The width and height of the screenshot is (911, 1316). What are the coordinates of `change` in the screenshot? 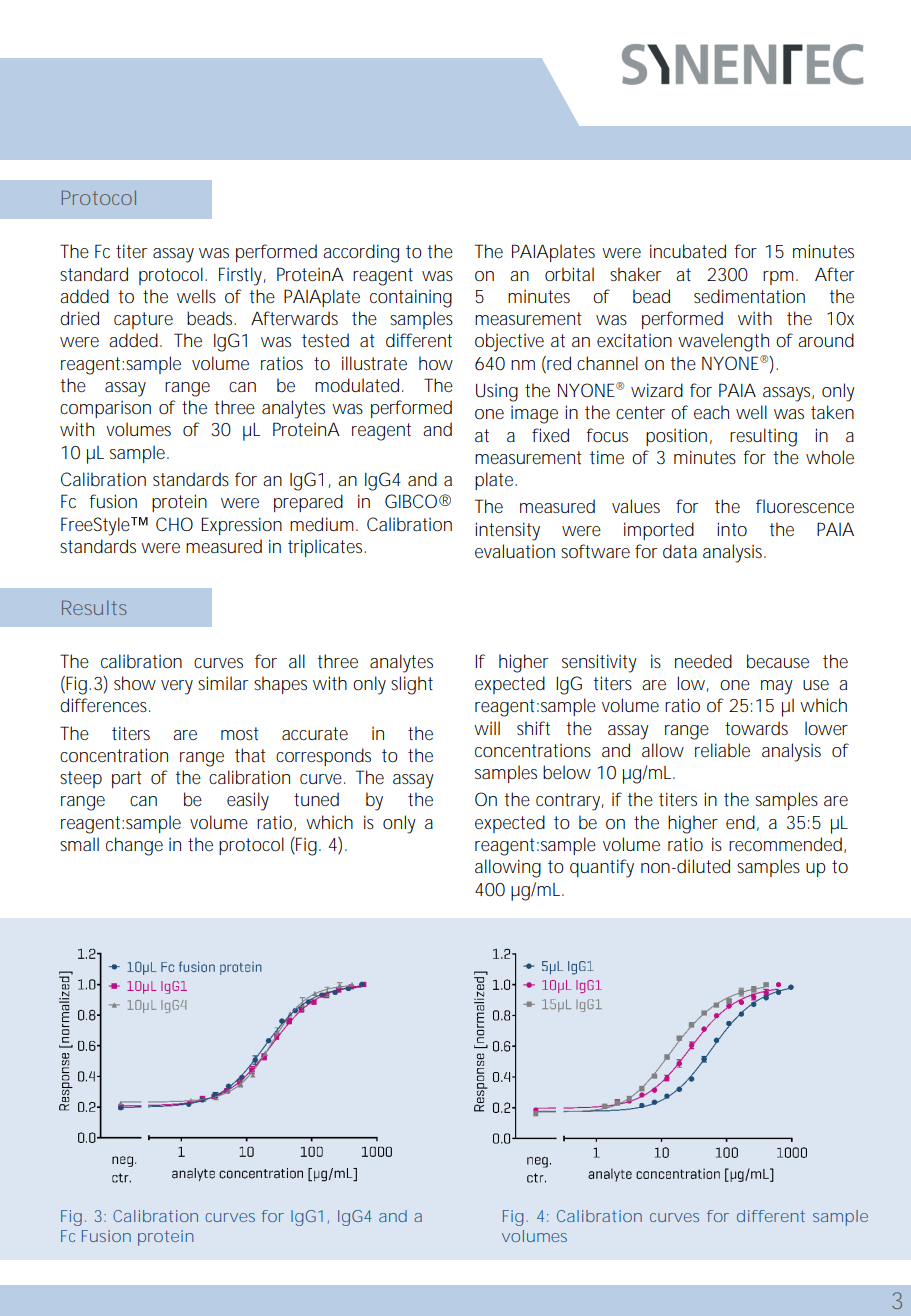 It's located at (134, 846).
